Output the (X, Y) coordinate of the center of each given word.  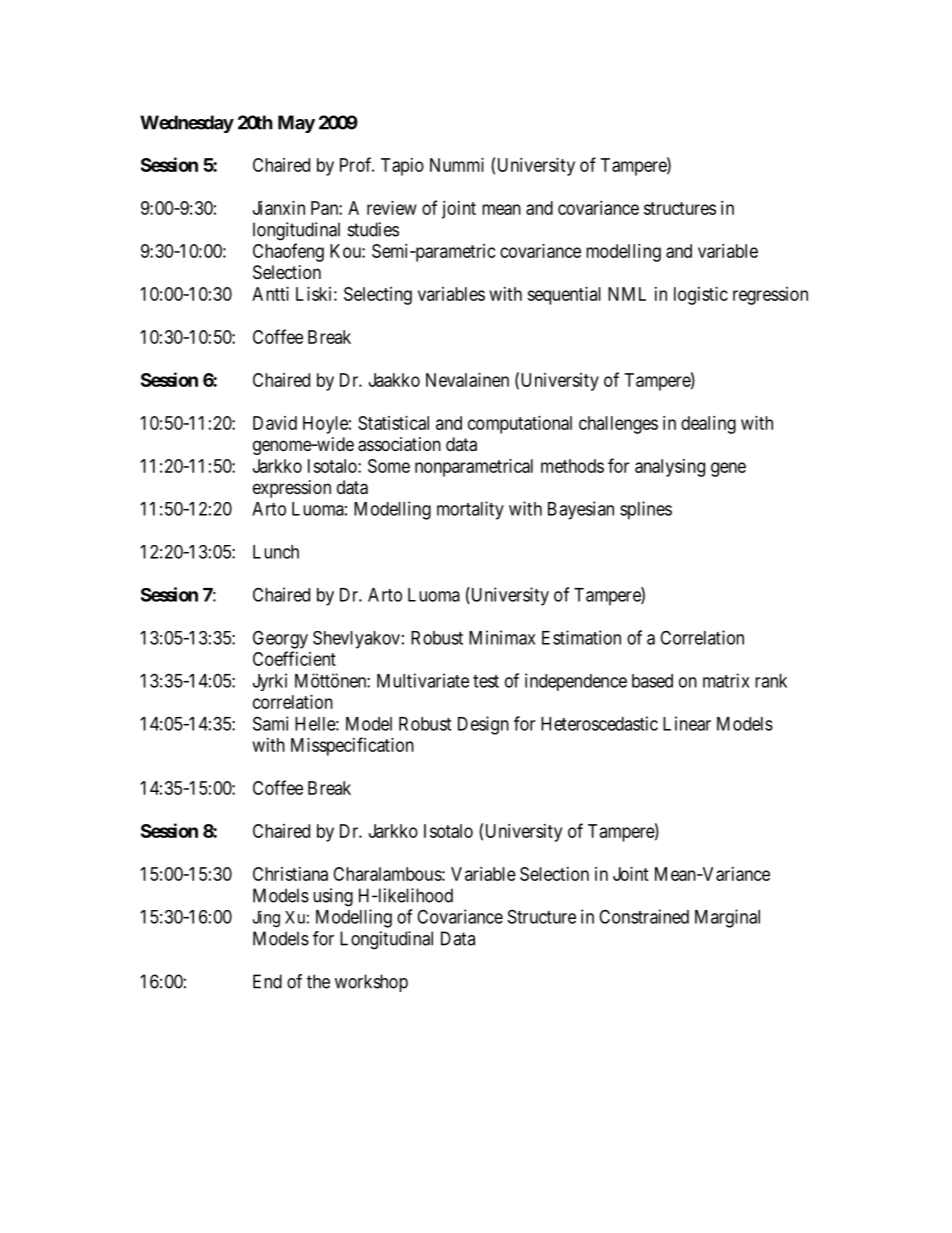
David (275, 423)
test (486, 681)
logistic (701, 296)
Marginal (727, 918)
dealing (708, 425)
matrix (726, 680)
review (392, 208)
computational (520, 425)
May (296, 124)
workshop (371, 983)
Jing (266, 918)
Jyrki (270, 682)
